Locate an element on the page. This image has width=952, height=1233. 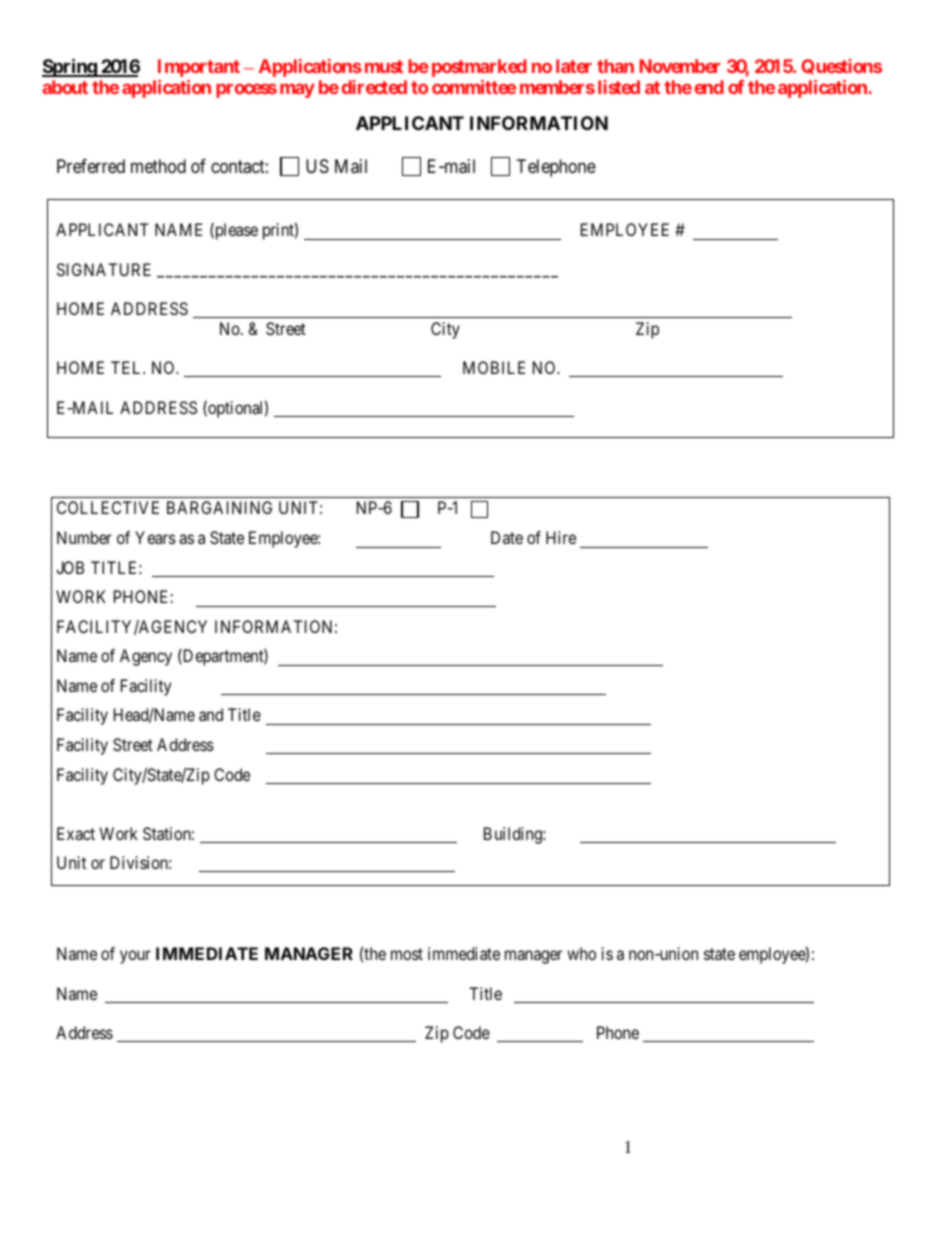
Date is located at coordinates (507, 537).
